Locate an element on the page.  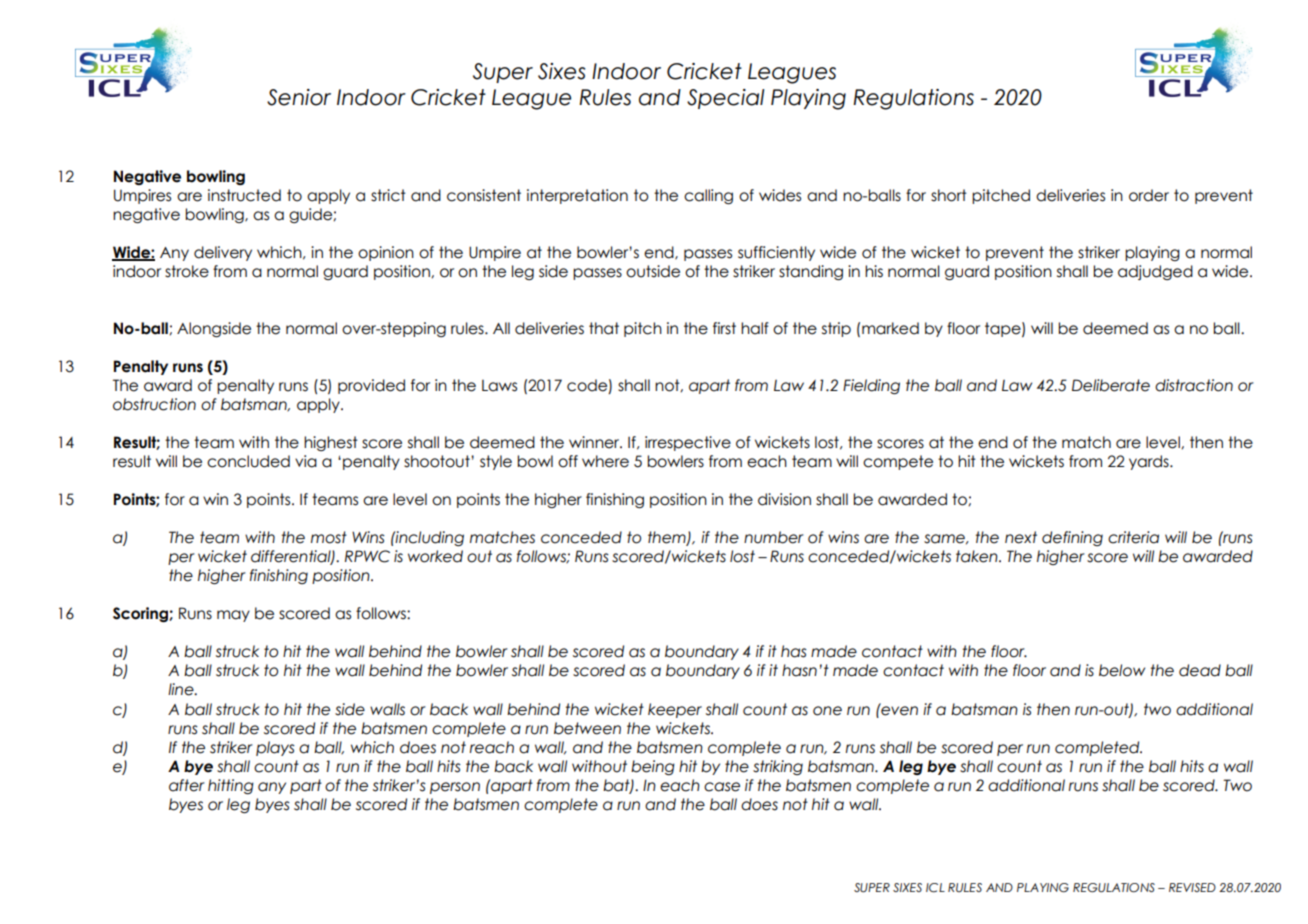
Special is located at coordinates (725, 99).
